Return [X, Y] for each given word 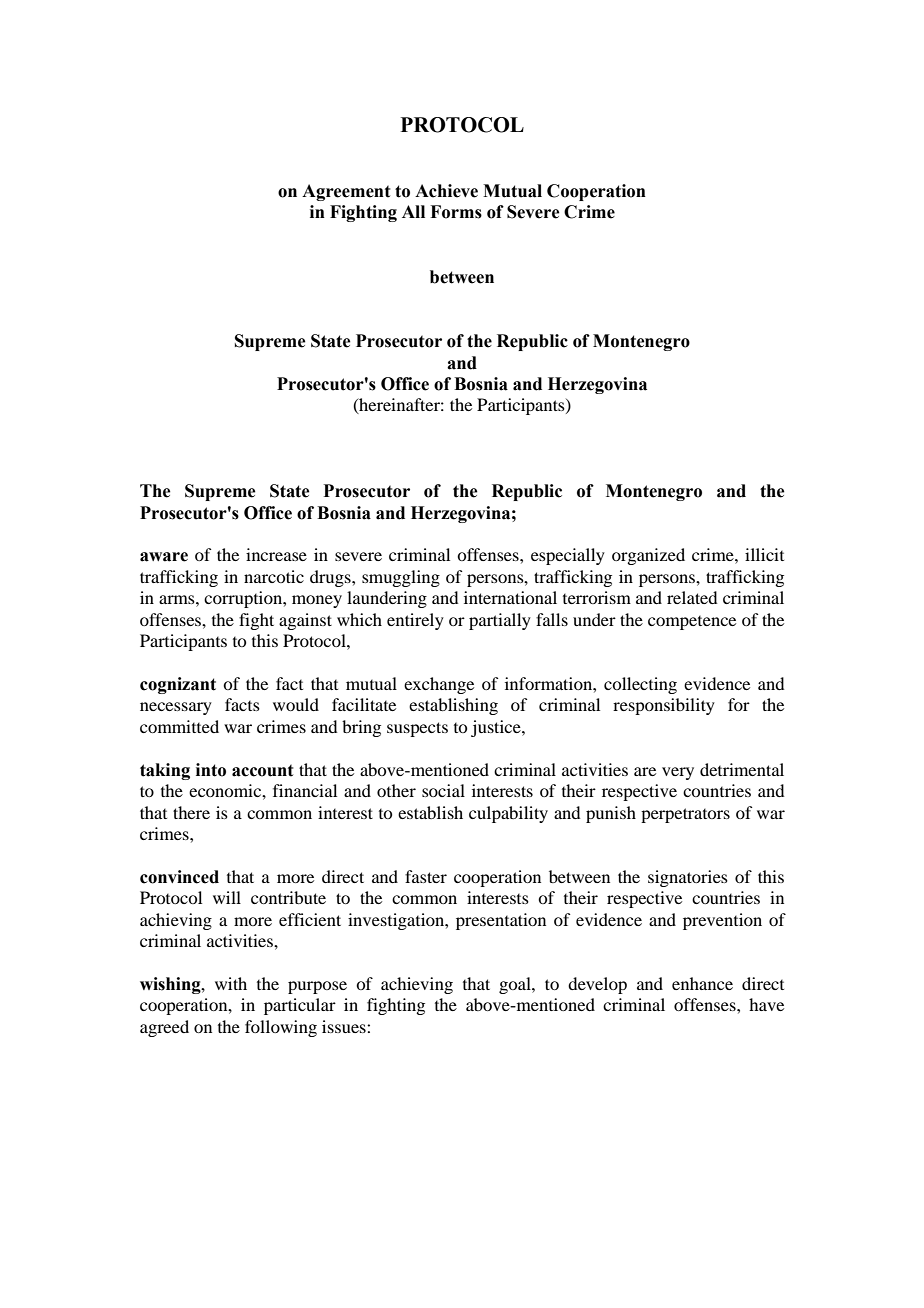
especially [568, 556]
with [231, 983]
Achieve [446, 191]
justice [497, 728]
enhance [702, 983]
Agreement [346, 192]
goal [516, 985]
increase [276, 554]
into [211, 770]
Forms [456, 212]
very [678, 773]
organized [648, 556]
